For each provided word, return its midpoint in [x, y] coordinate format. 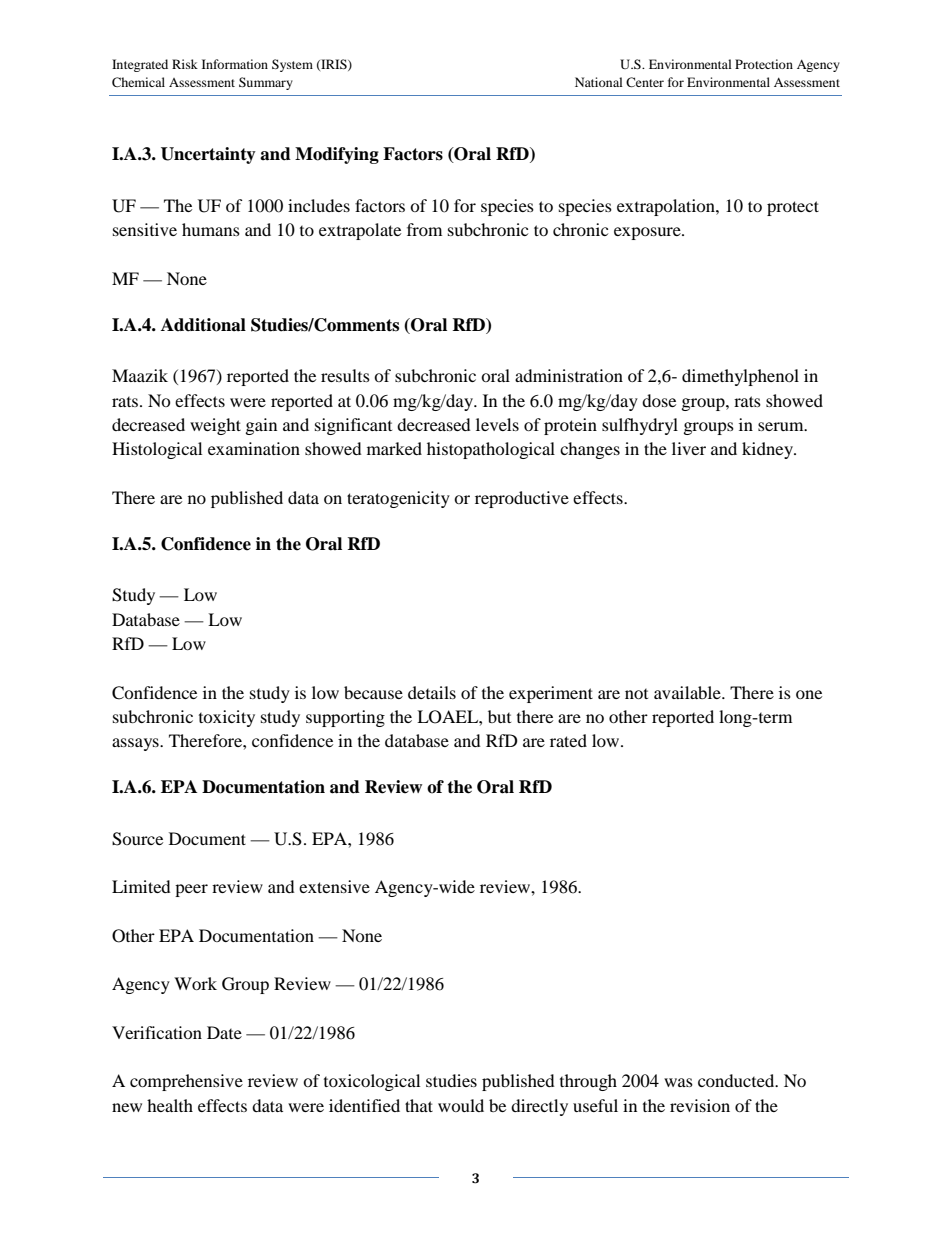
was [678, 1082]
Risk [185, 64]
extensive [334, 886]
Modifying [337, 155]
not [636, 694]
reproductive [522, 499]
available [688, 692]
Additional [203, 325]
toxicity [227, 718]
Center [645, 82]
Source [137, 839]
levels [497, 424]
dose [659, 400]
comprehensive [186, 1082]
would [461, 1105]
